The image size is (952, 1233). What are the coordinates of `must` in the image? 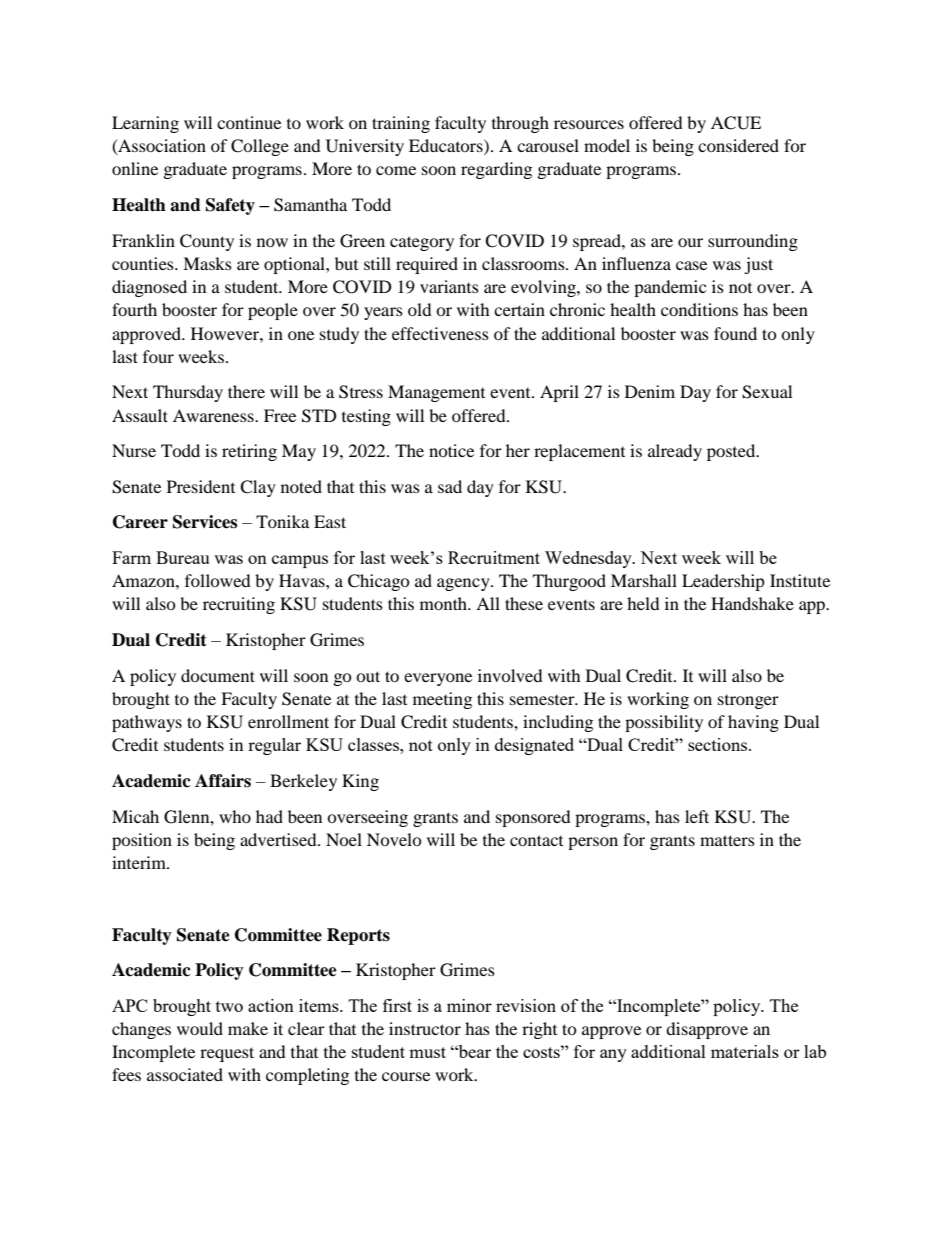 It's located at (427, 1052).
